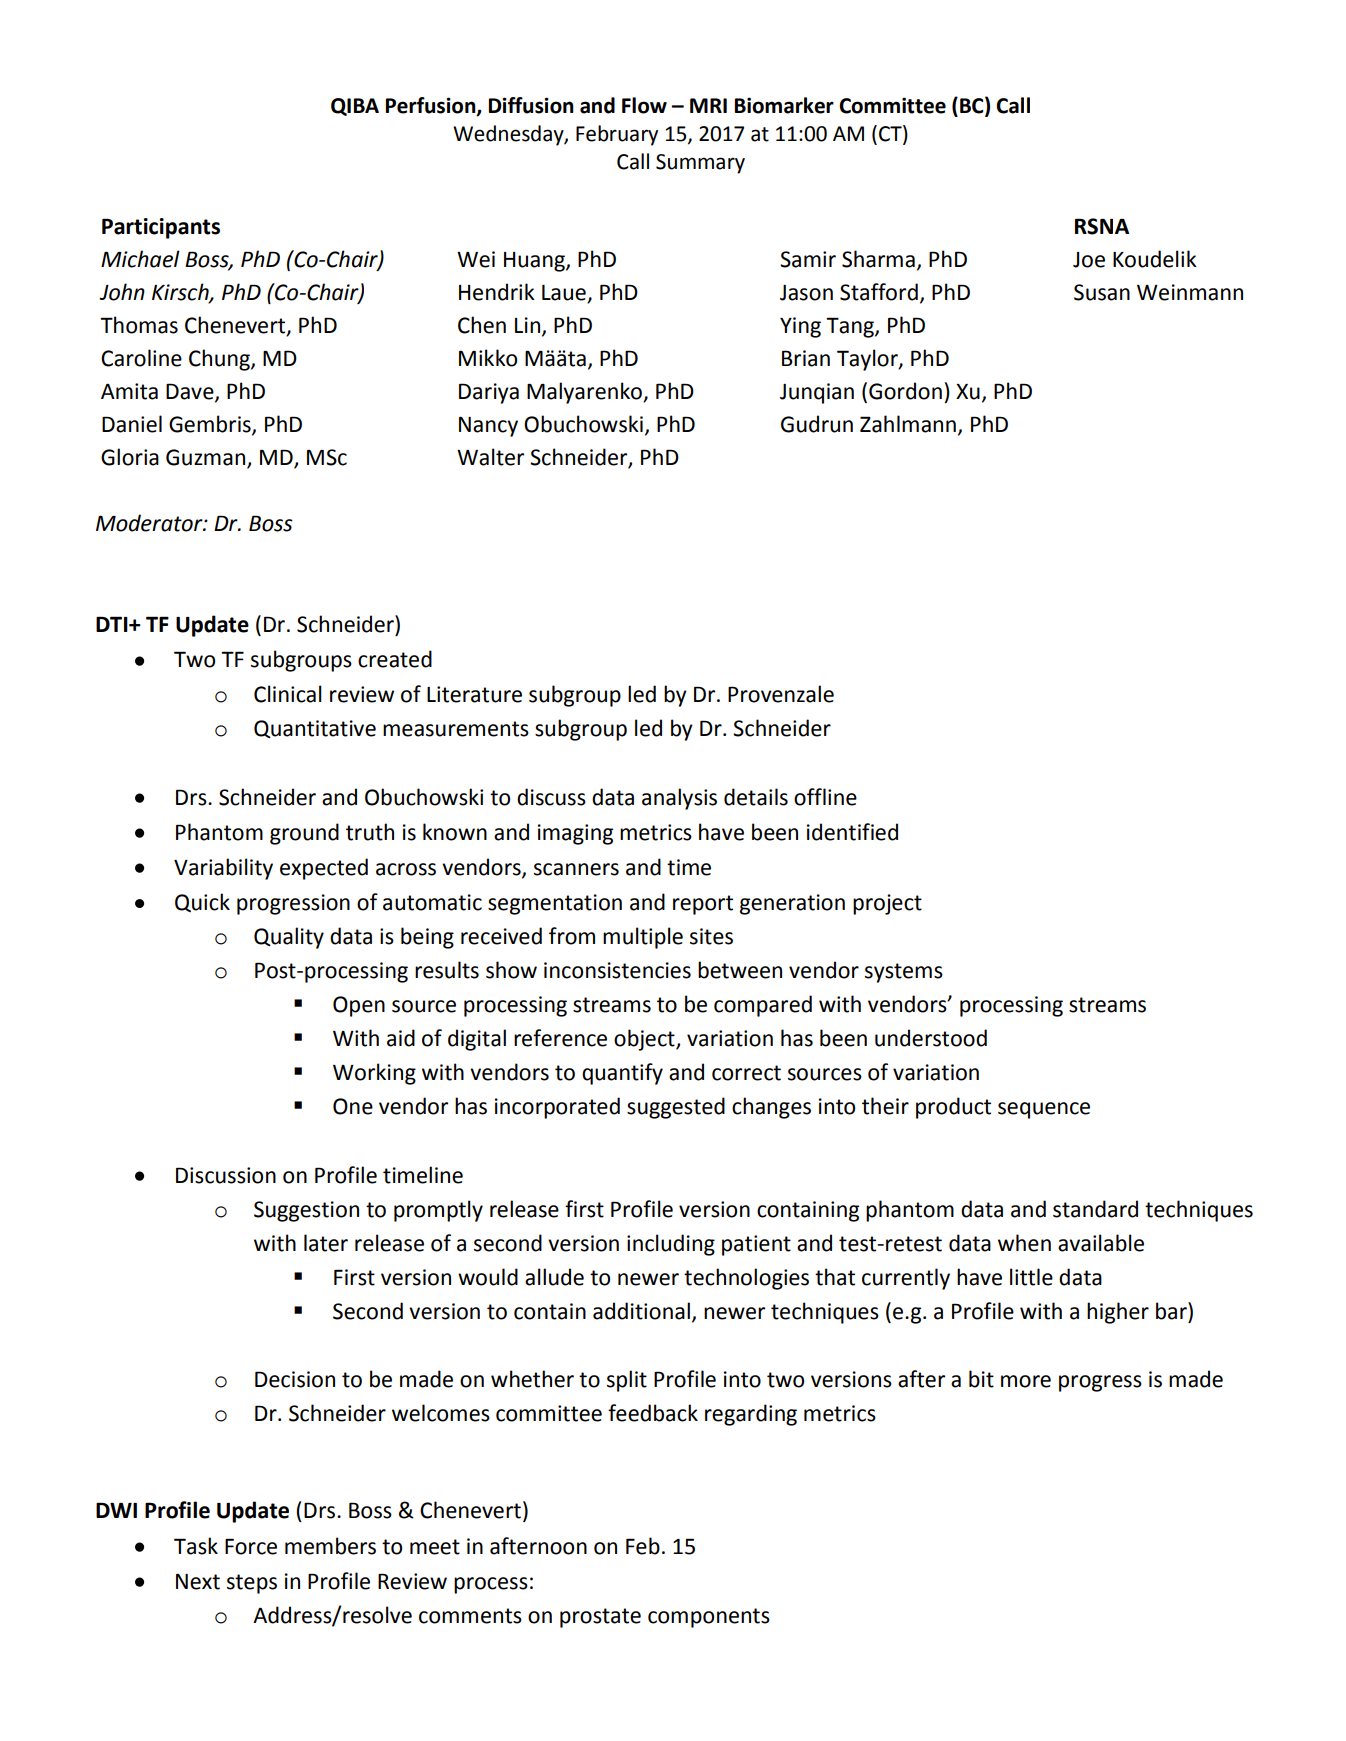  What do you see at coordinates (1089, 260) in the screenshot?
I see `Joe` at bounding box center [1089, 260].
